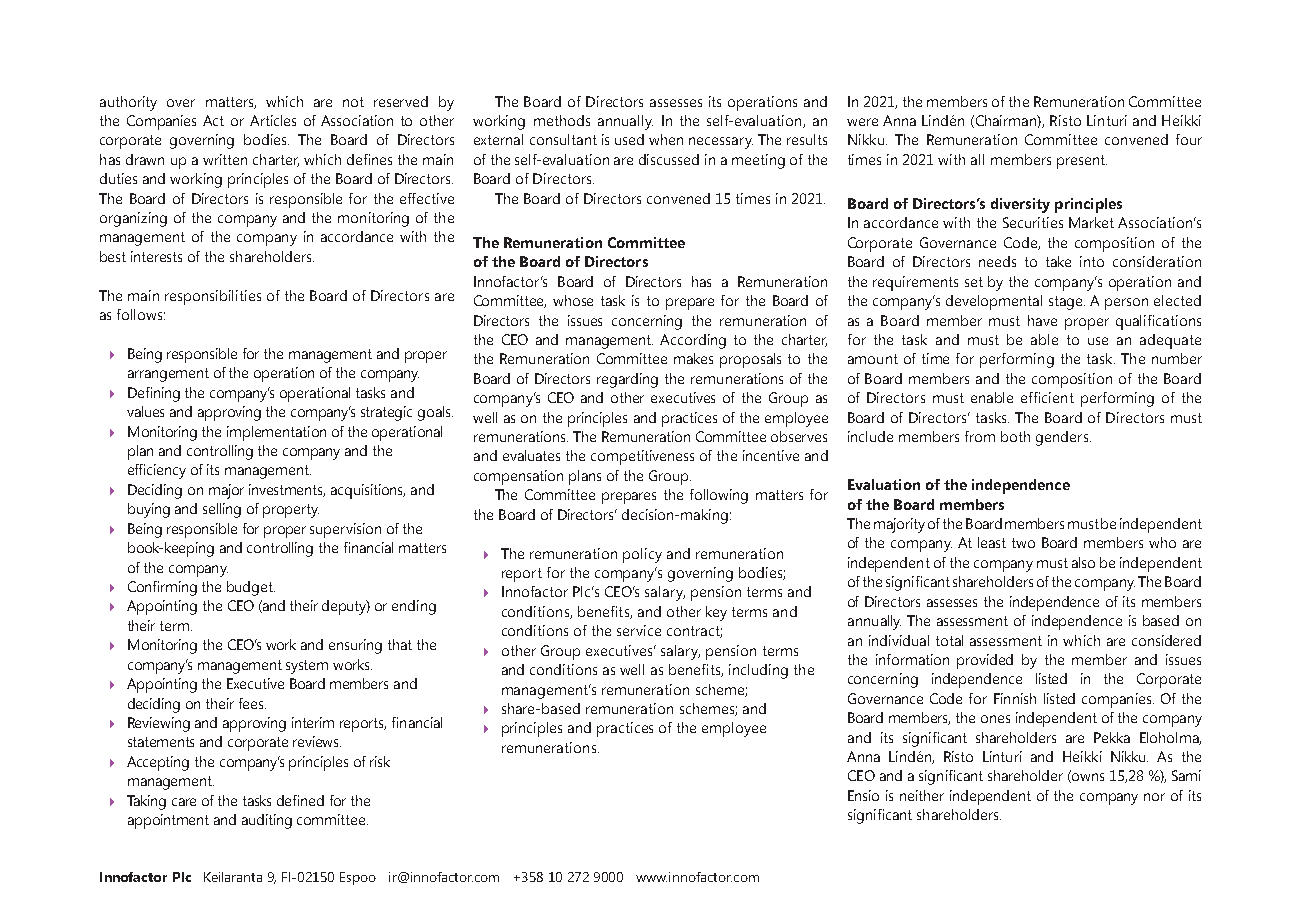 Image resolution: width=1308 pixels, height=924 pixels. What do you see at coordinates (1042, 320) in the document?
I see `have` at bounding box center [1042, 320].
